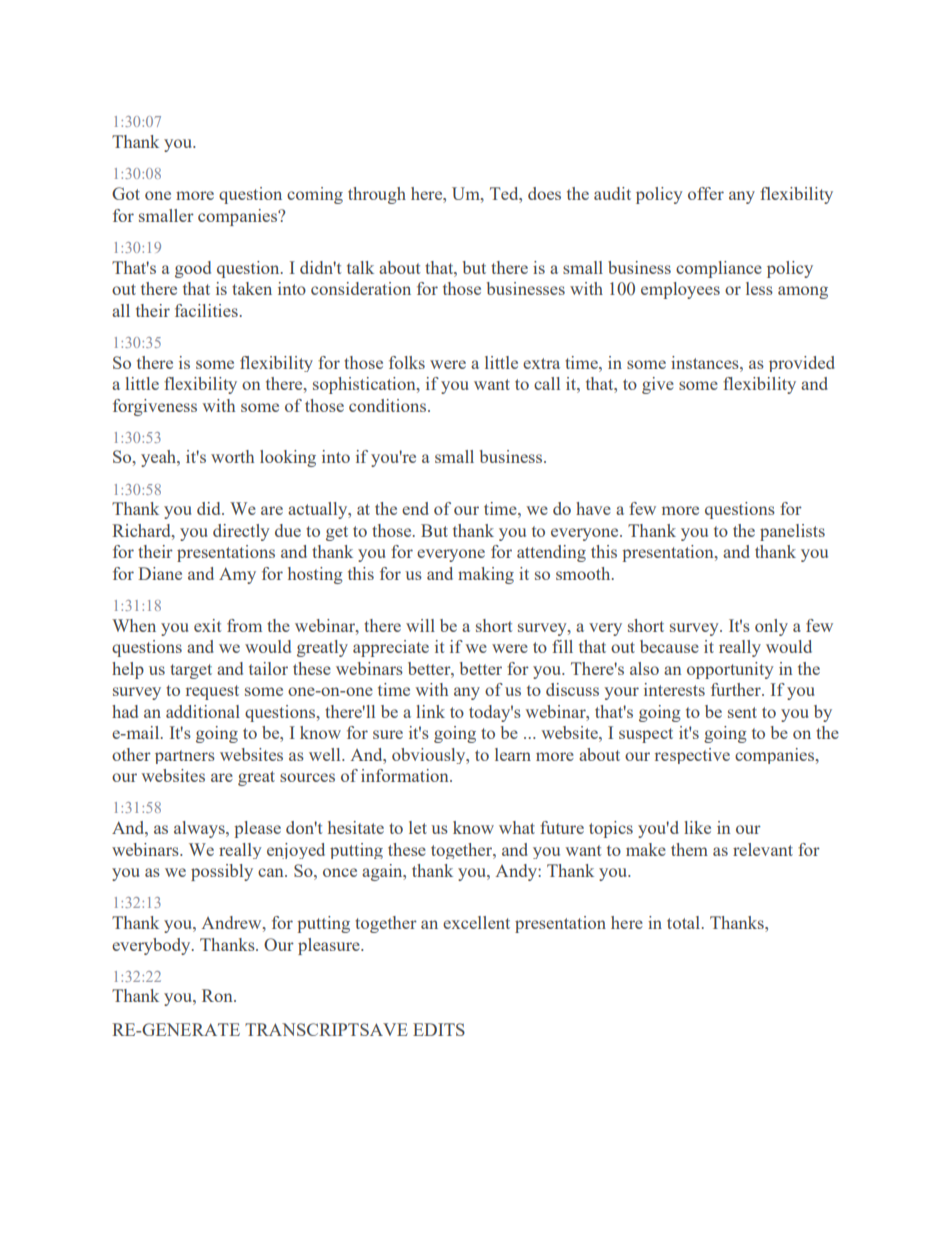 This image has height=1233, width=952. Describe the element at coordinates (692, 756) in the image. I see `respective` at that location.
